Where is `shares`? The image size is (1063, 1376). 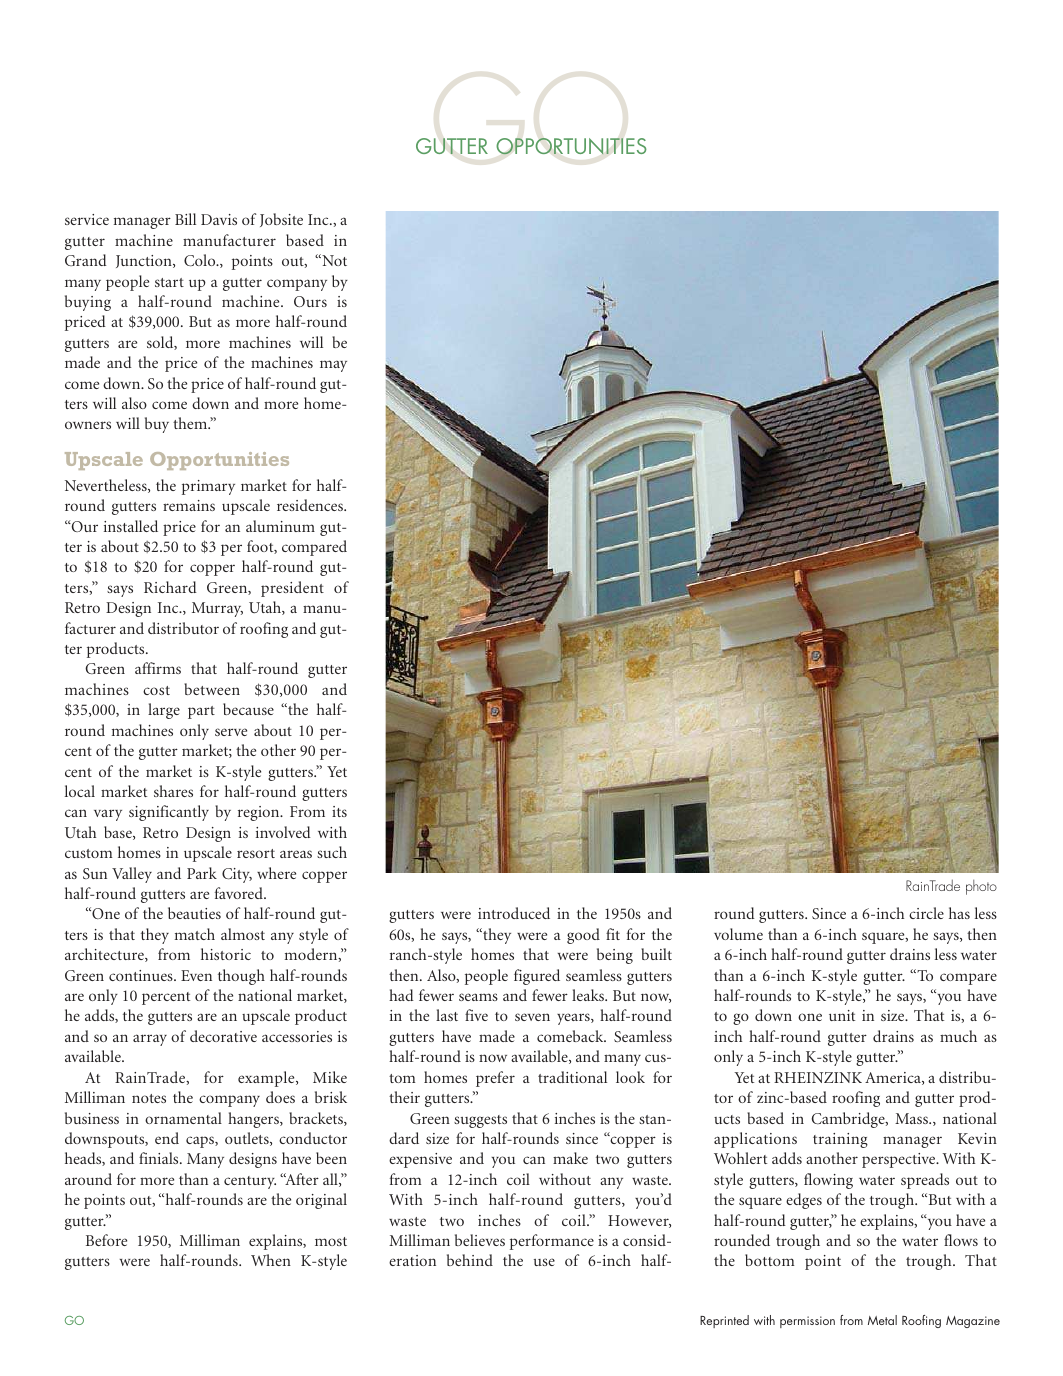
shares is located at coordinates (173, 791).
